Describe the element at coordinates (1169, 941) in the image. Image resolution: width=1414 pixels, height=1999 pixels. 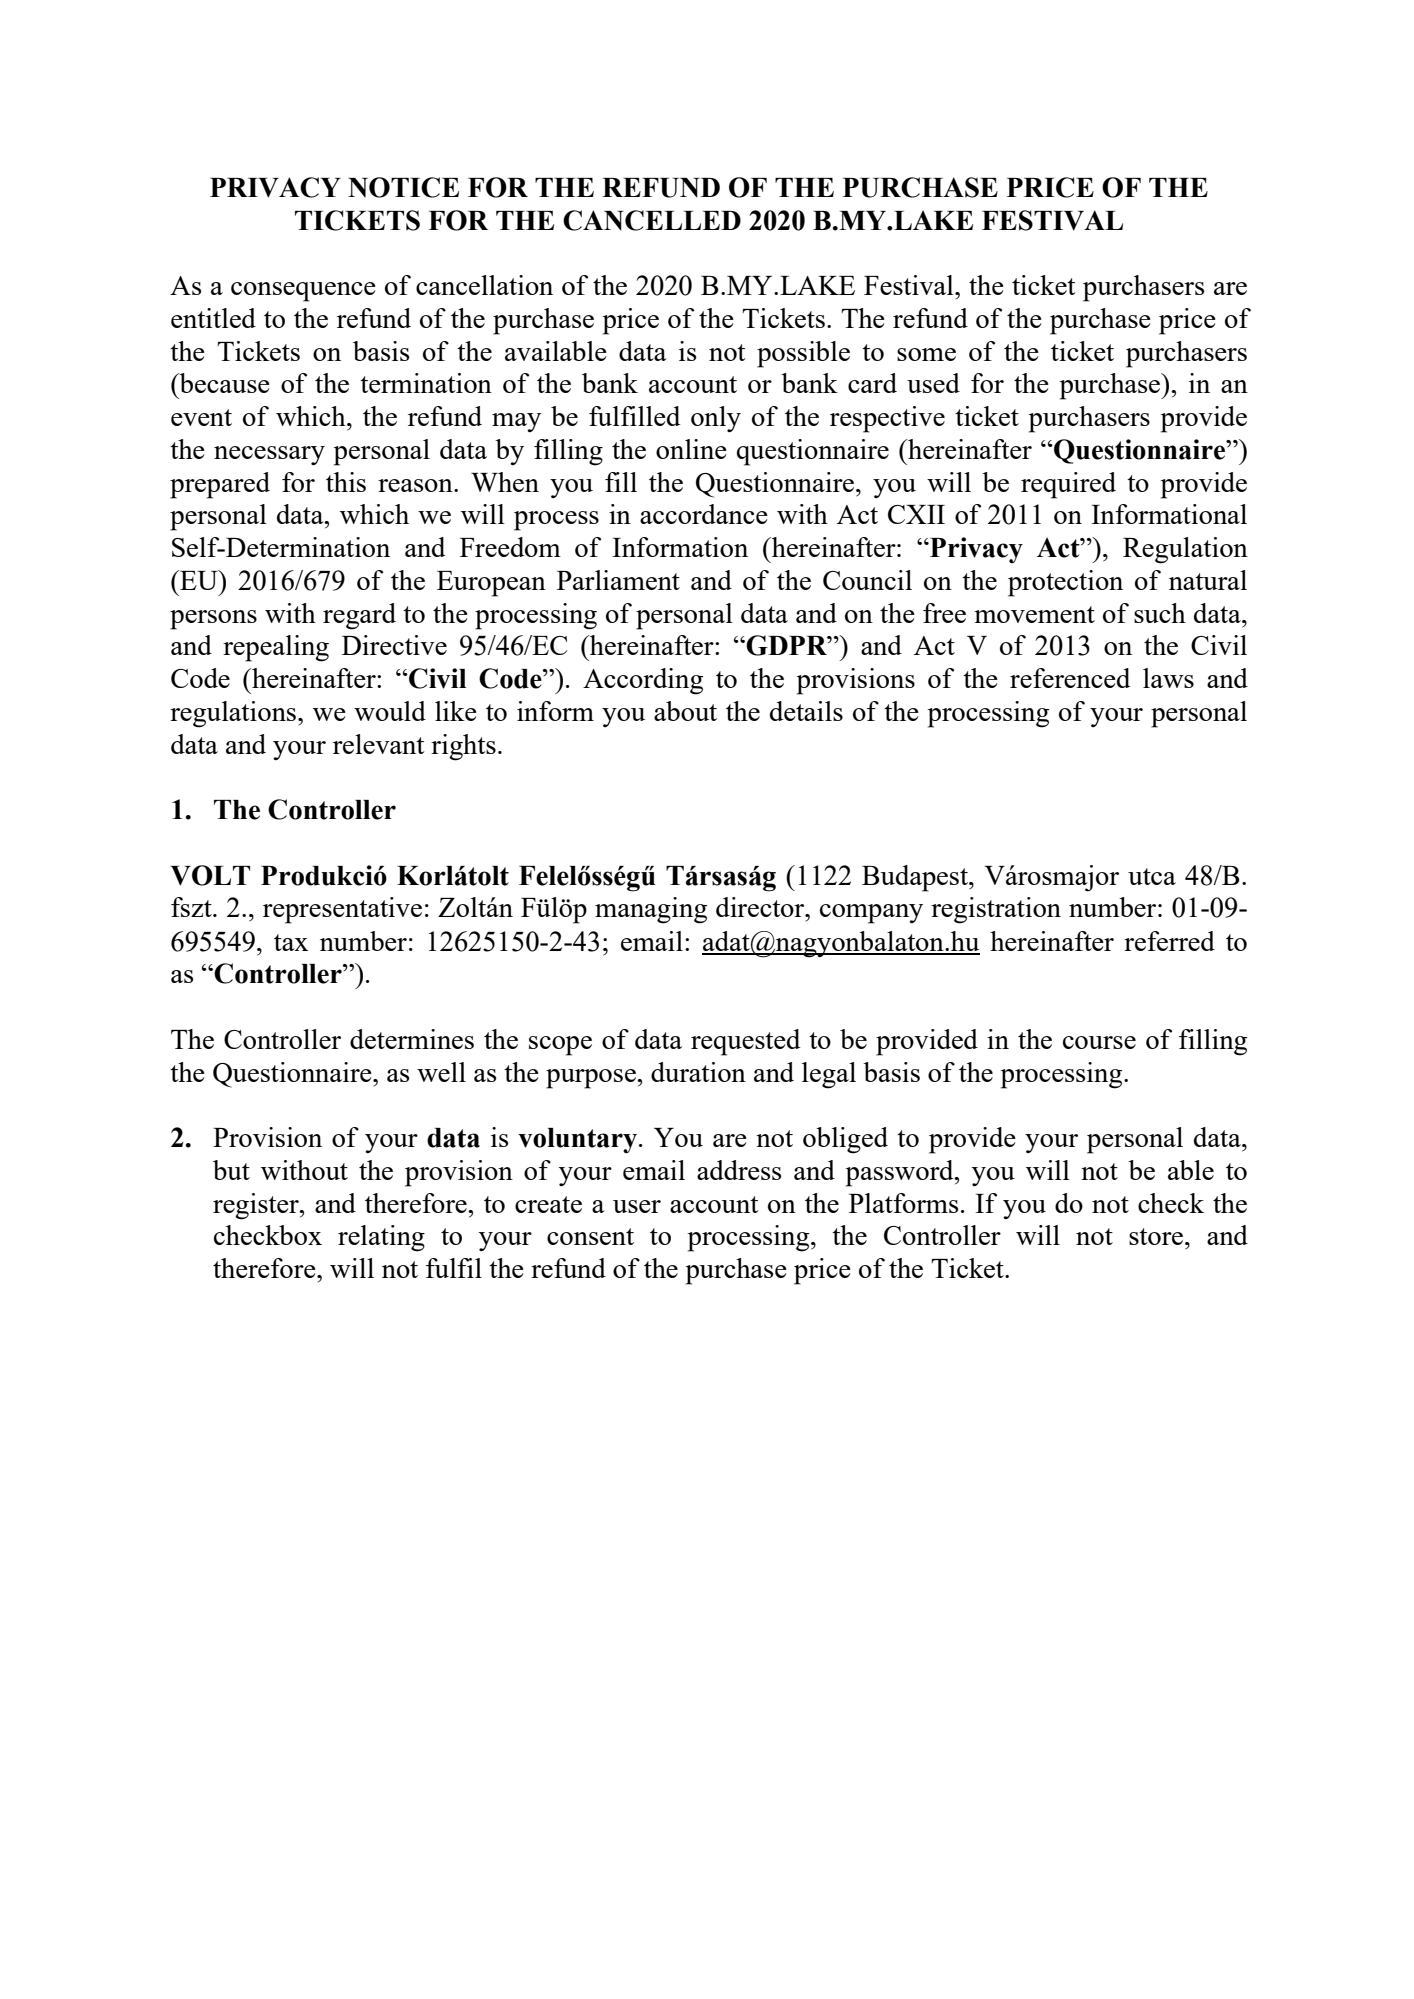
I see `referred` at that location.
